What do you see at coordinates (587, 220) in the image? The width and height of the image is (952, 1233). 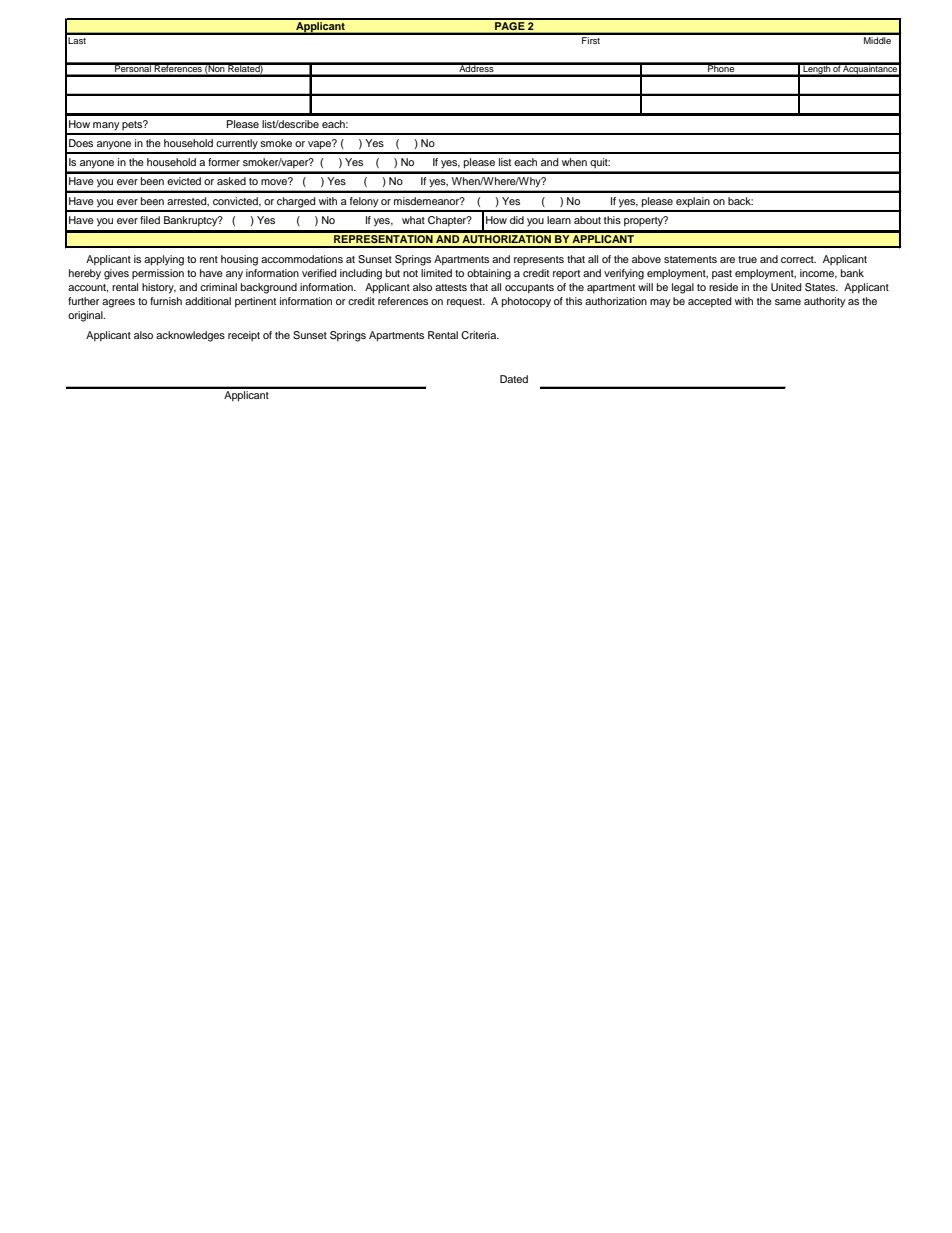 I see `about` at bounding box center [587, 220].
